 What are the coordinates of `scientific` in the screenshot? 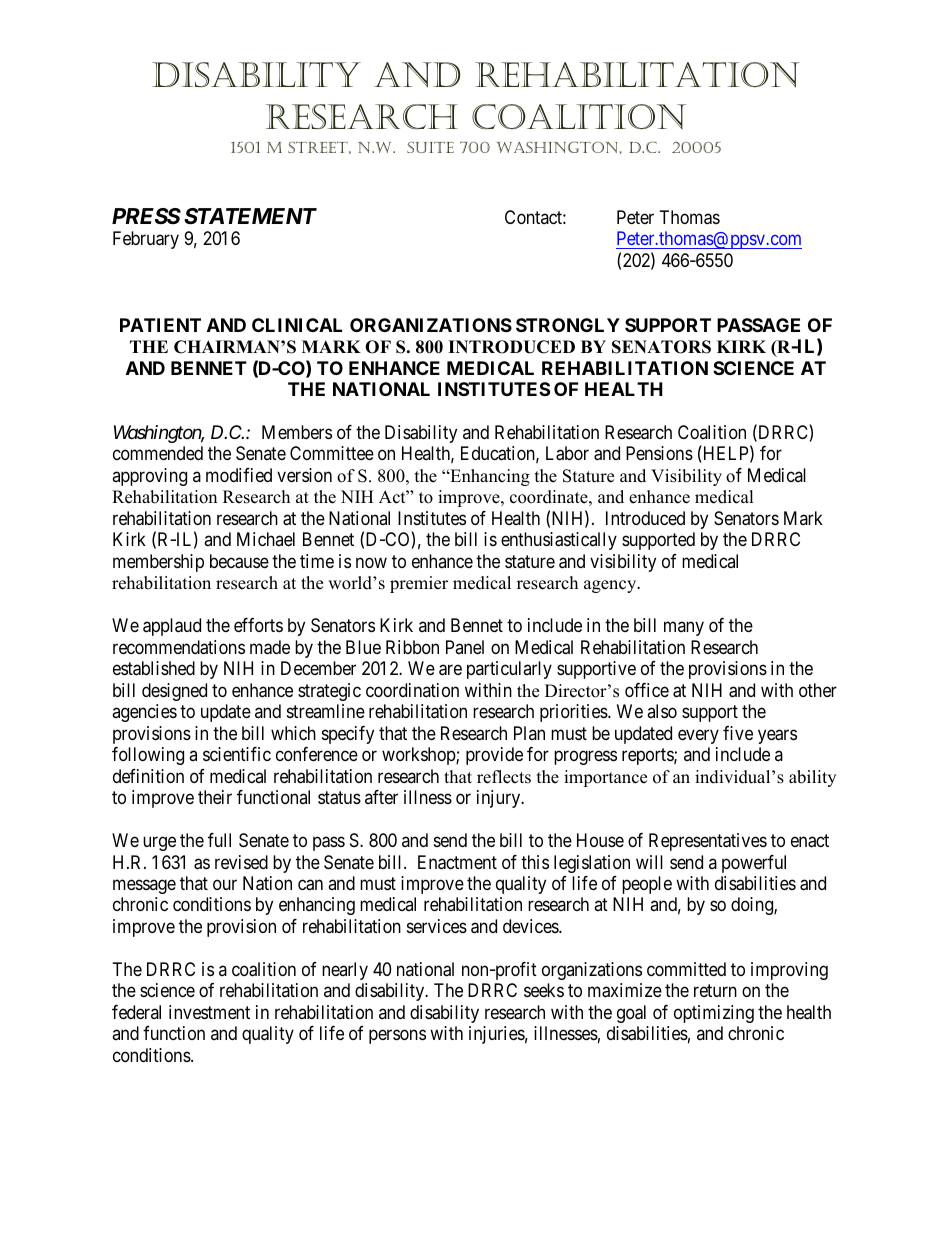 It's located at (237, 754).
